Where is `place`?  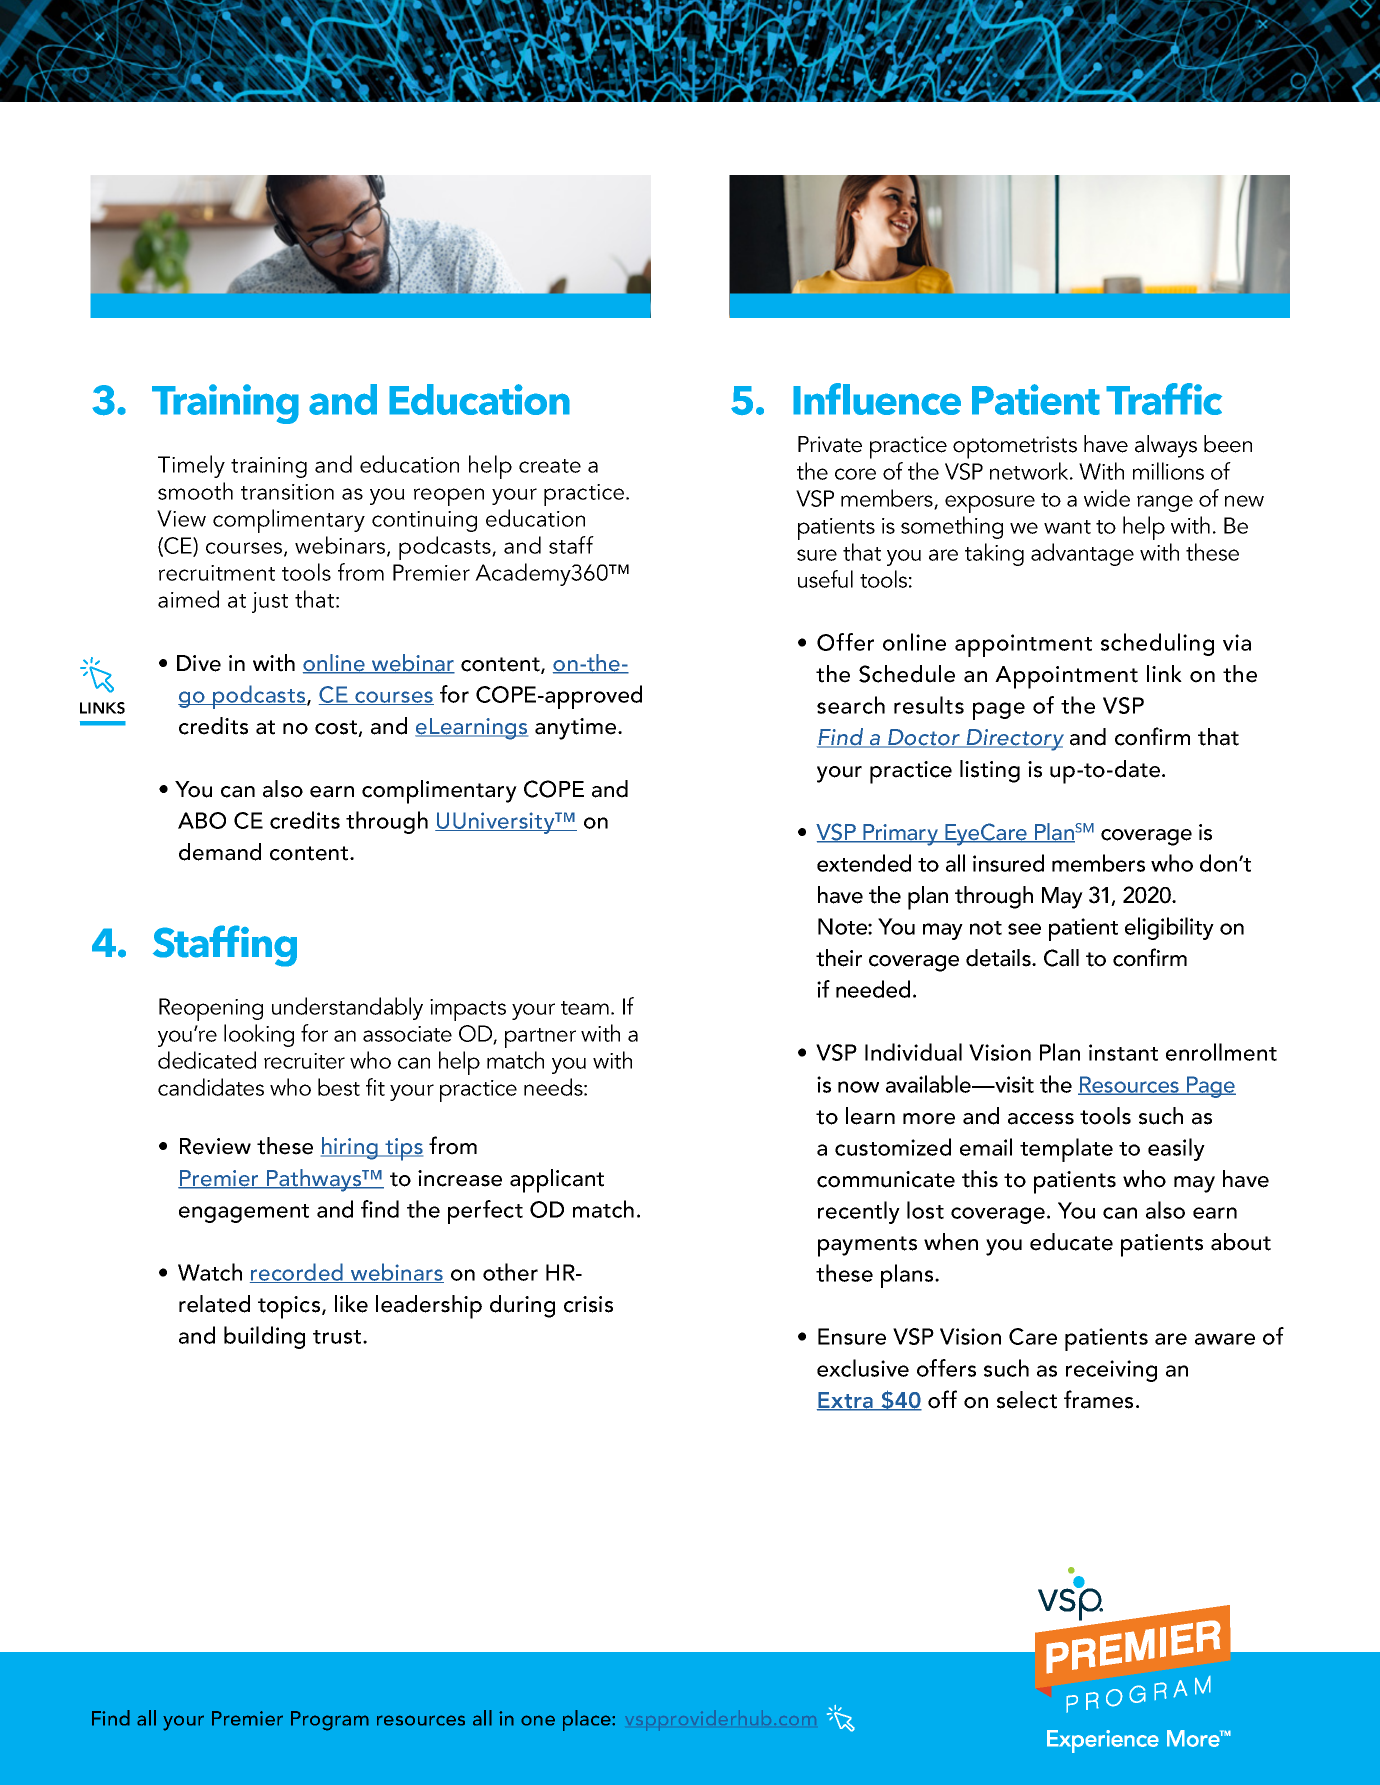
place is located at coordinates (588, 1720).
